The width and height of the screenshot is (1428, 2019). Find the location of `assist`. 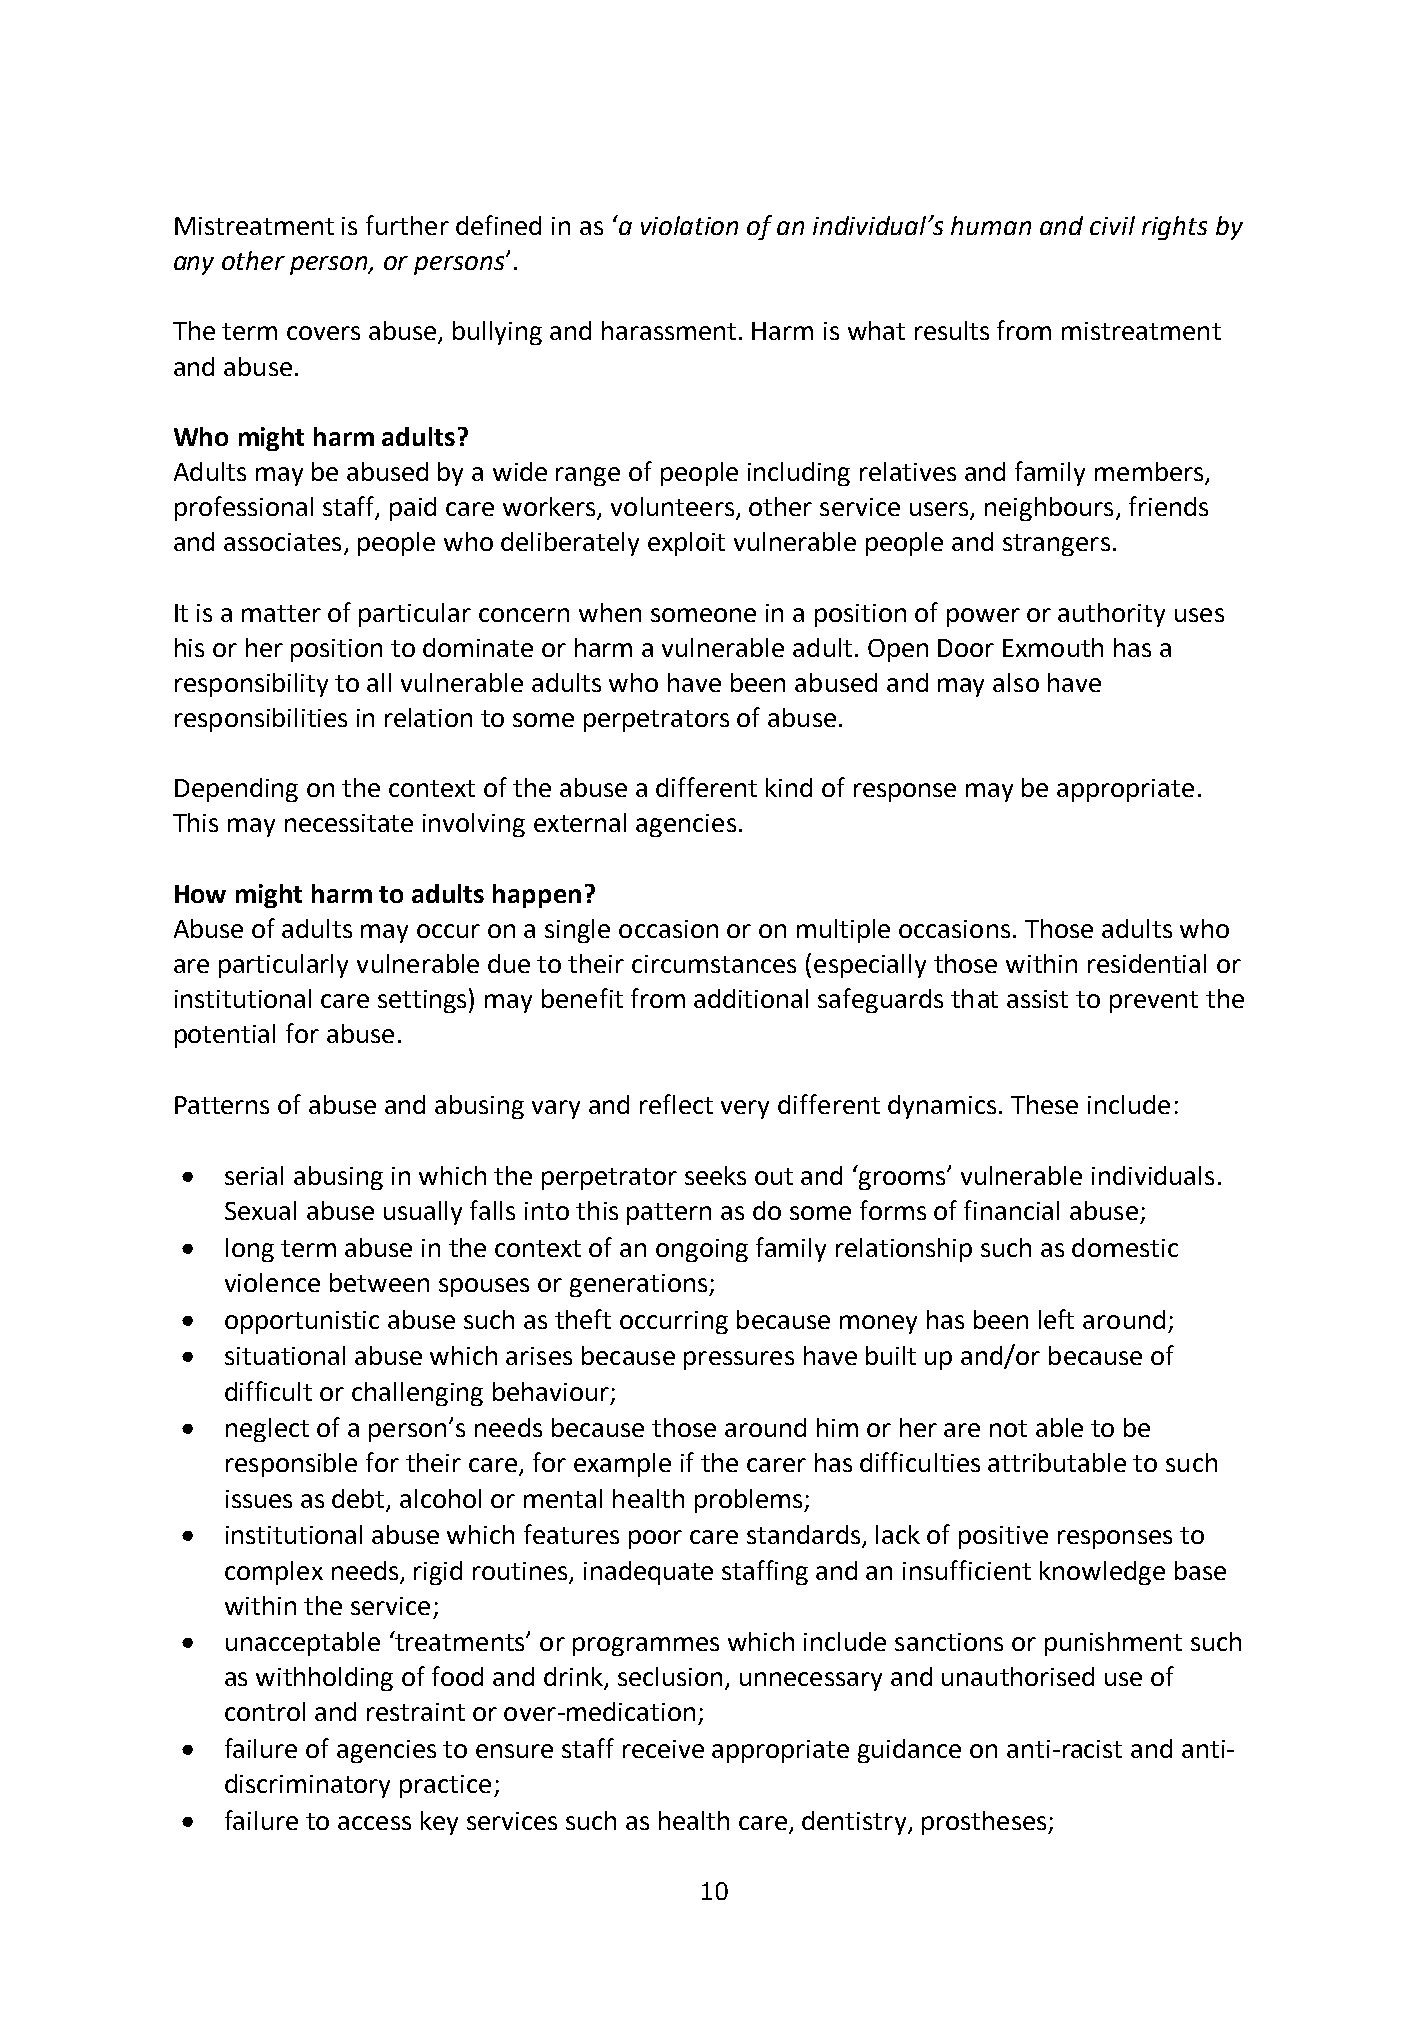

assist is located at coordinates (1037, 999).
